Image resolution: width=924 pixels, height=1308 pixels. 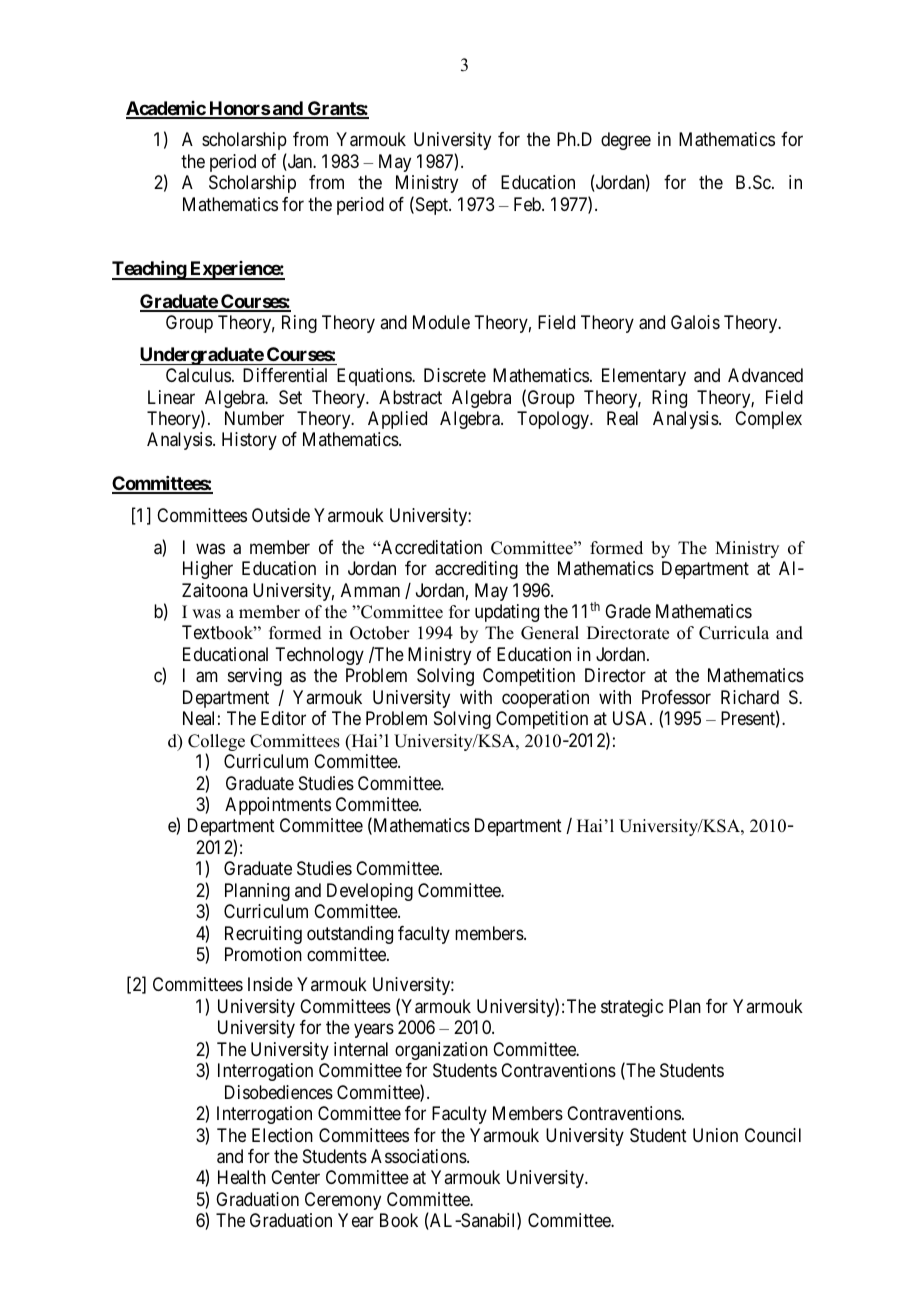 What do you see at coordinates (419, 1156) in the screenshot?
I see `Associations` at bounding box center [419, 1156].
